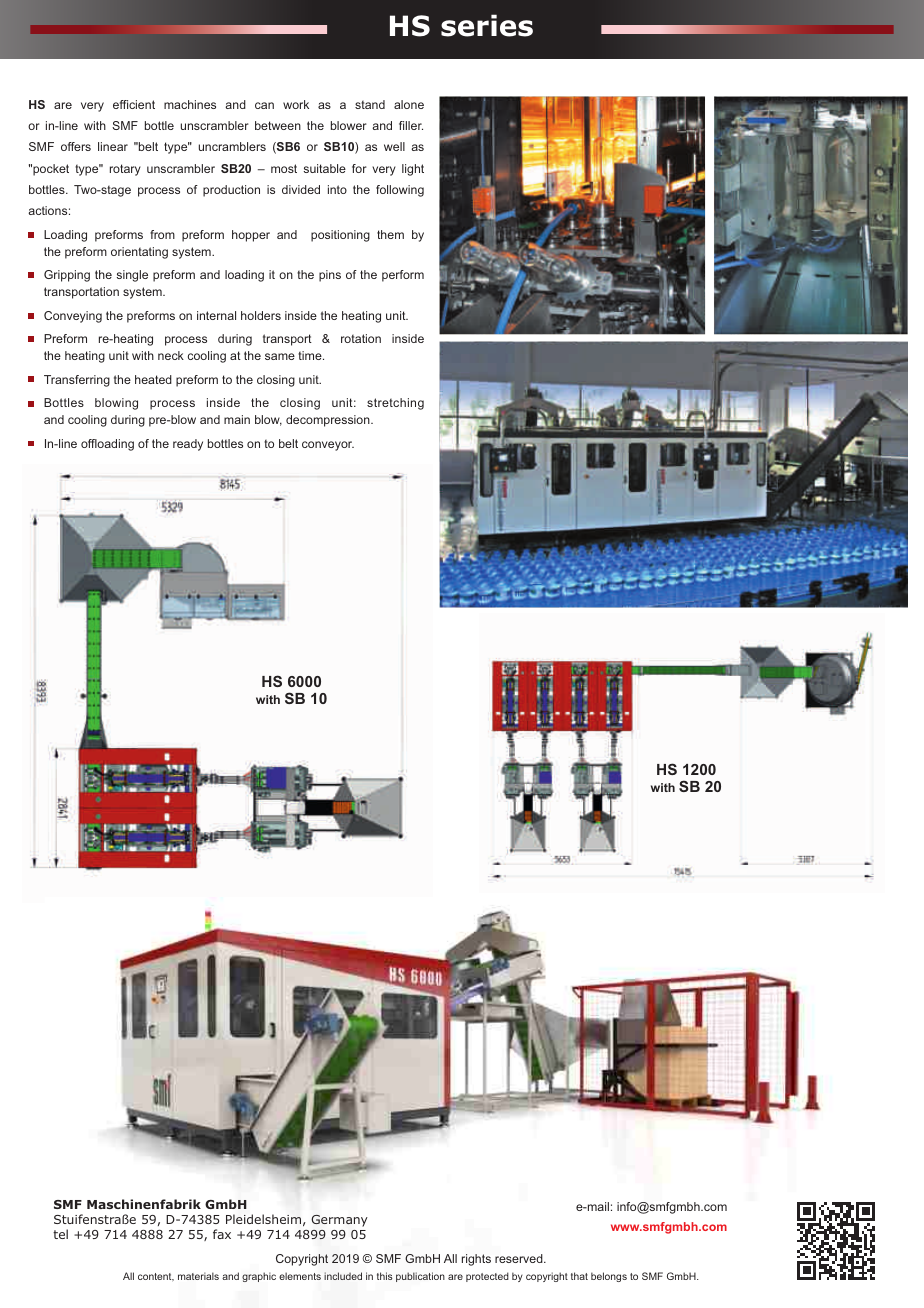 The width and height of the image is (924, 1308). Describe the element at coordinates (134, 104) in the image. I see `efficient` at that location.
